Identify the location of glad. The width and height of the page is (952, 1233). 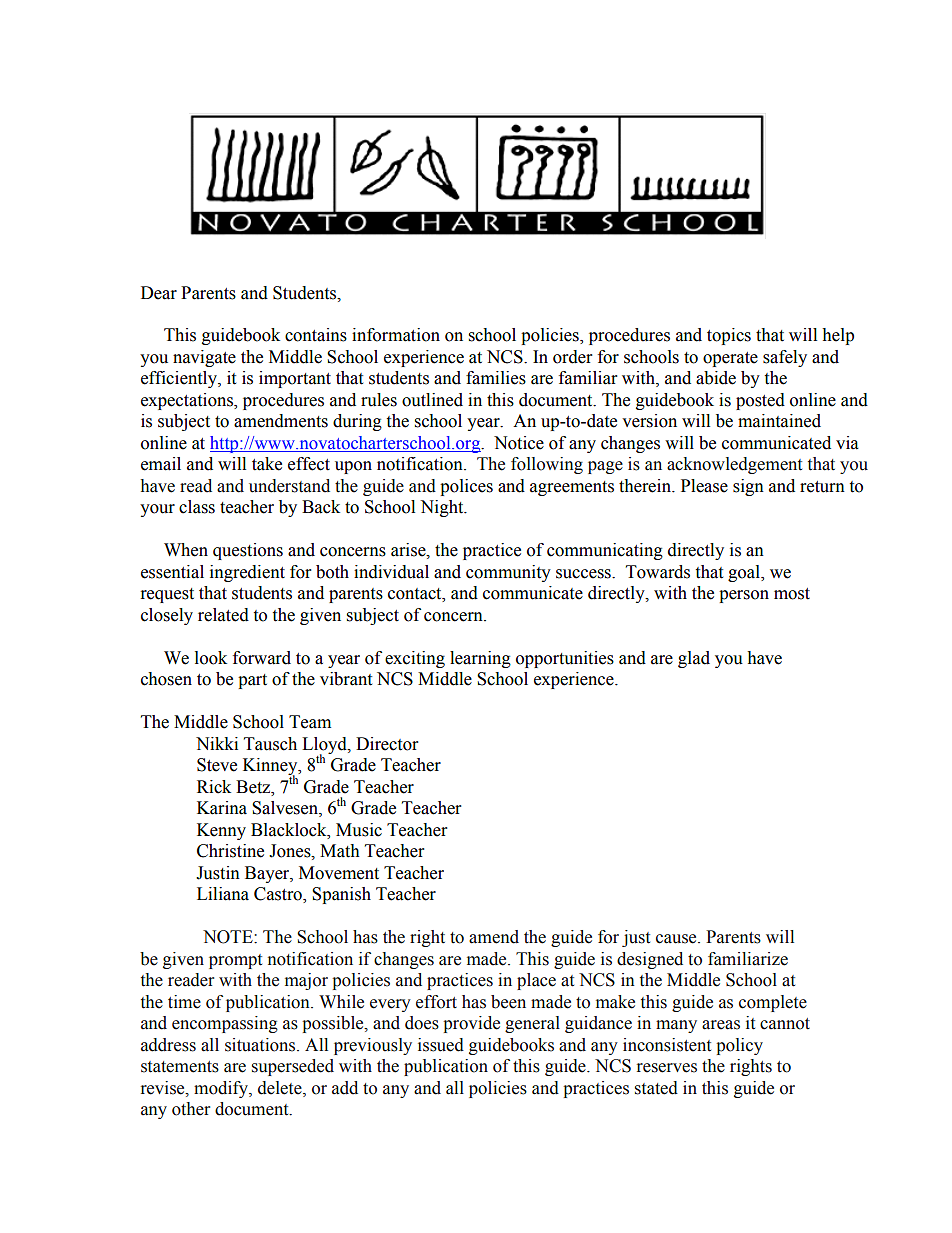
(694, 659).
